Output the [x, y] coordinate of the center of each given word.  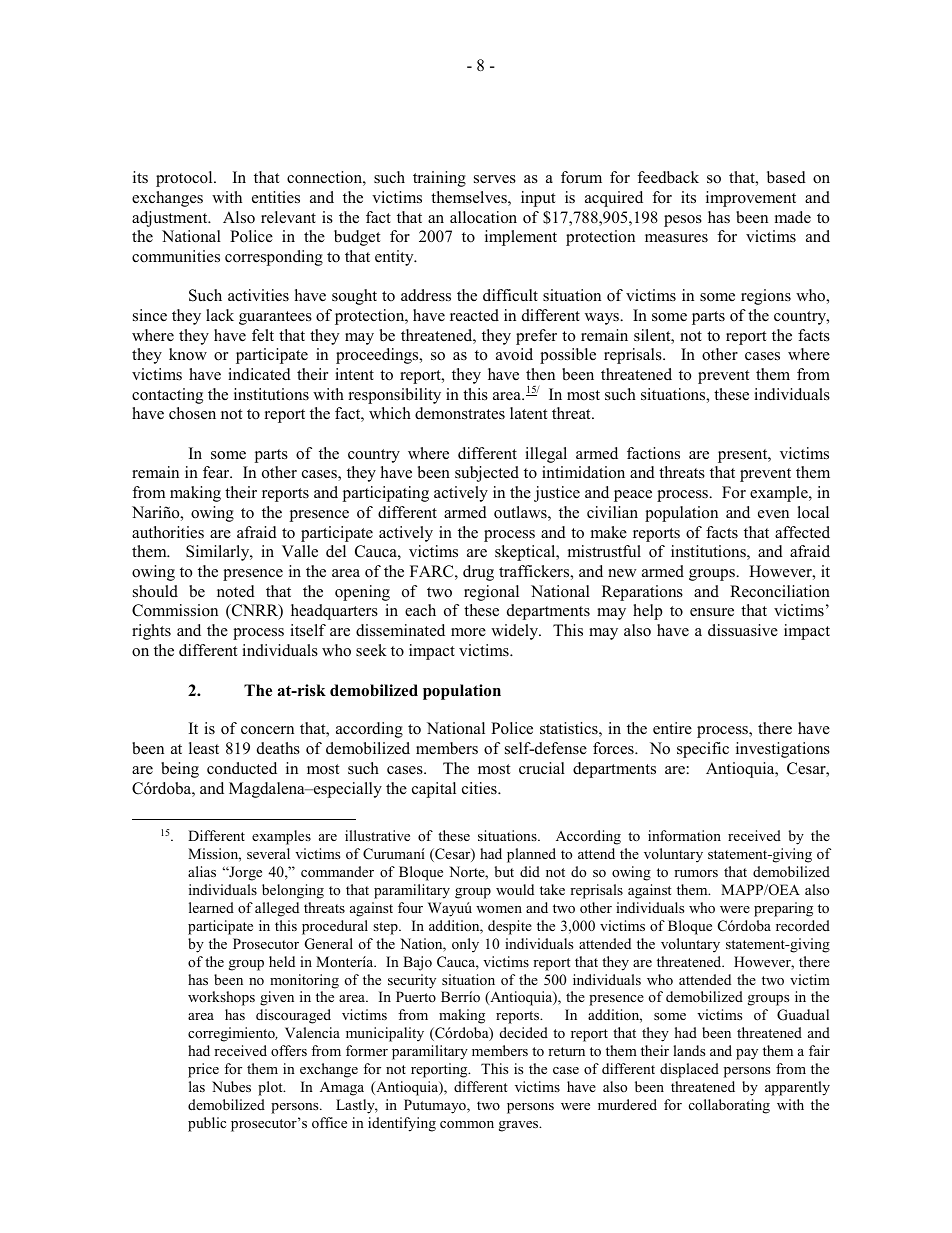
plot [271, 1088]
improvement [751, 199]
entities [276, 197]
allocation [483, 217]
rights [151, 632]
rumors [696, 873]
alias [202, 871]
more [468, 632]
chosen [192, 413]
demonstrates [460, 413]
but [504, 871]
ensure [712, 612]
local [813, 512]
